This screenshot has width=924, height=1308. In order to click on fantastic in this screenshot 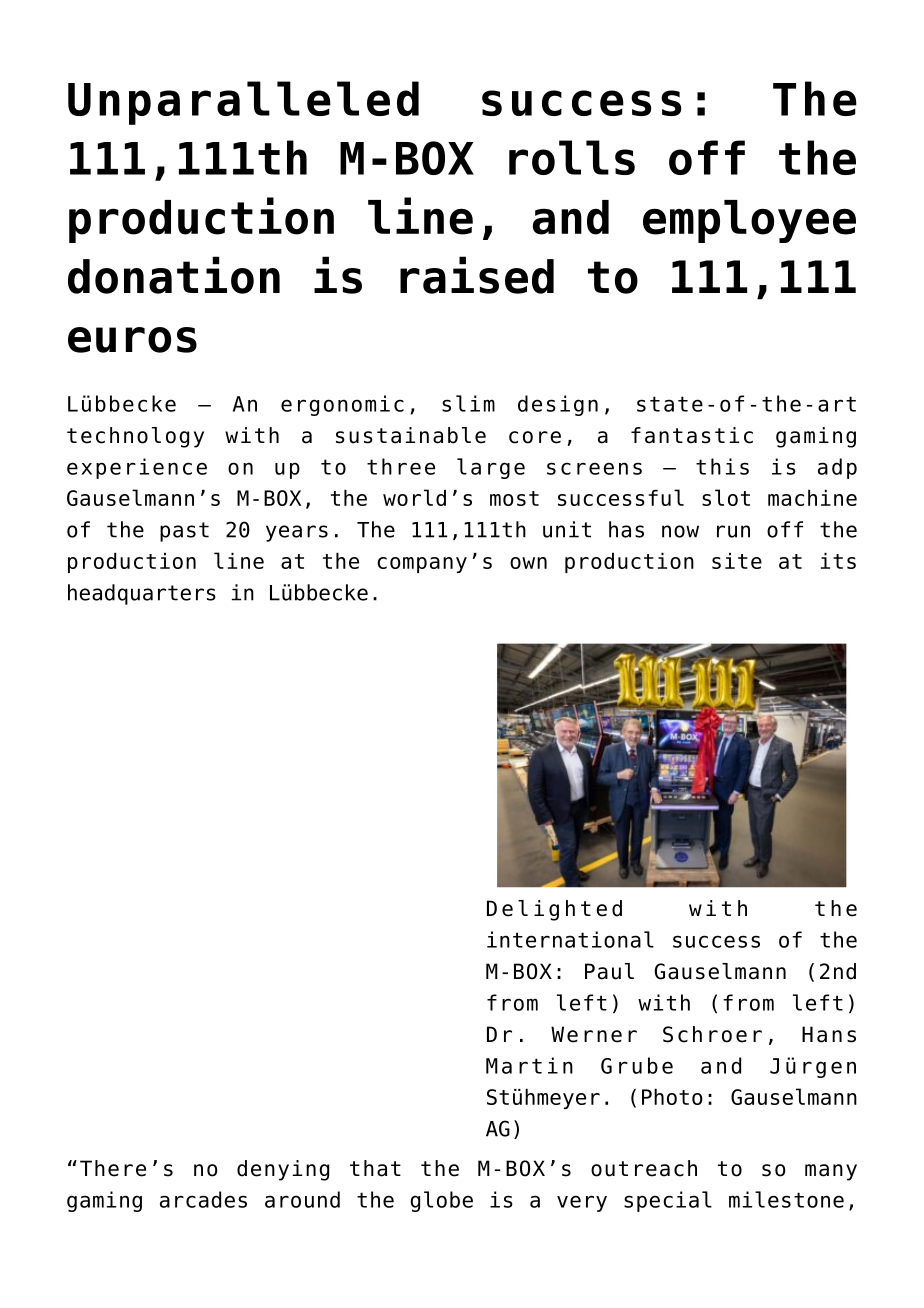, I will do `click(692, 435)`.
